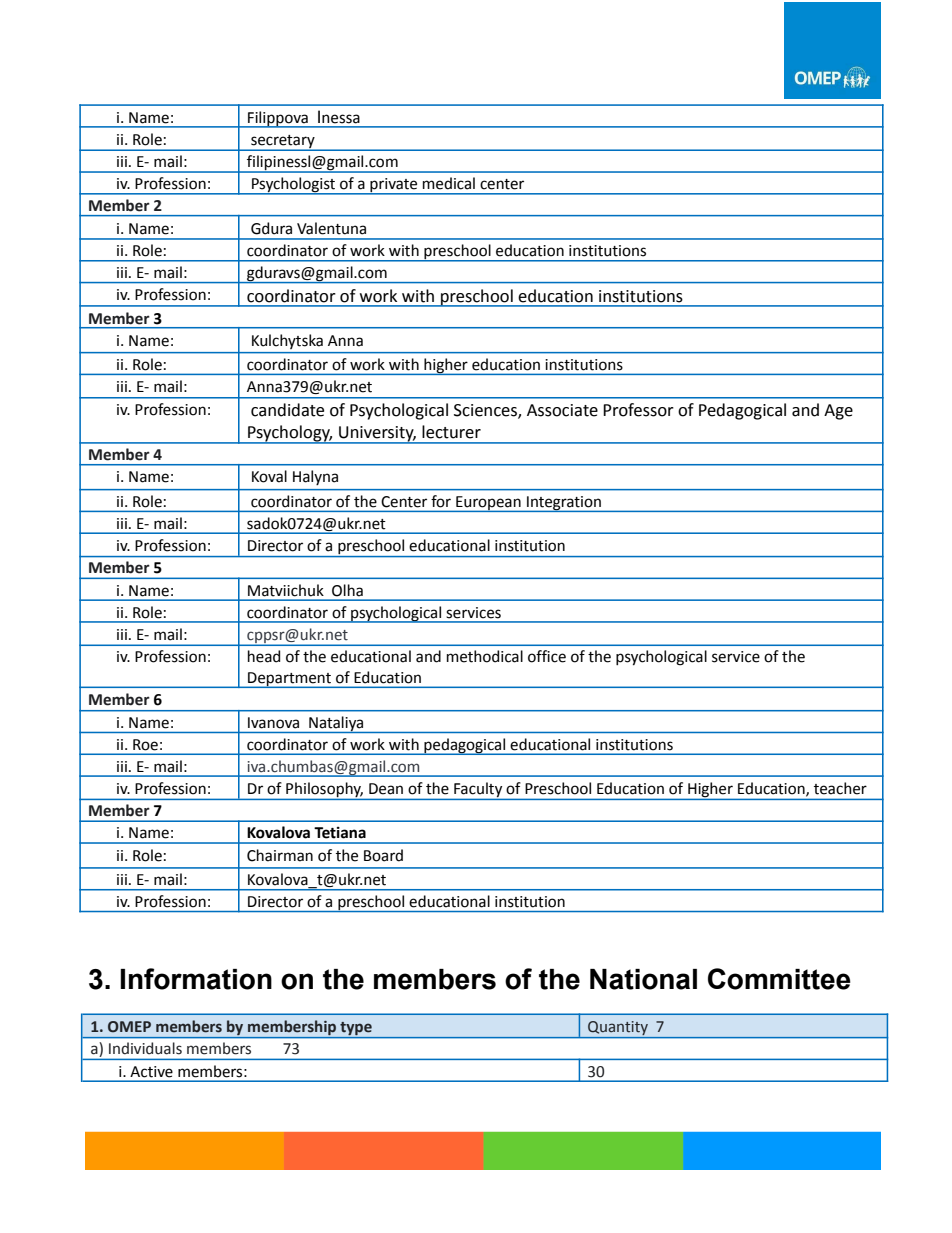 Image resolution: width=952 pixels, height=1233 pixels. Describe the element at coordinates (618, 1029) in the document. I see `Quantity` at that location.
